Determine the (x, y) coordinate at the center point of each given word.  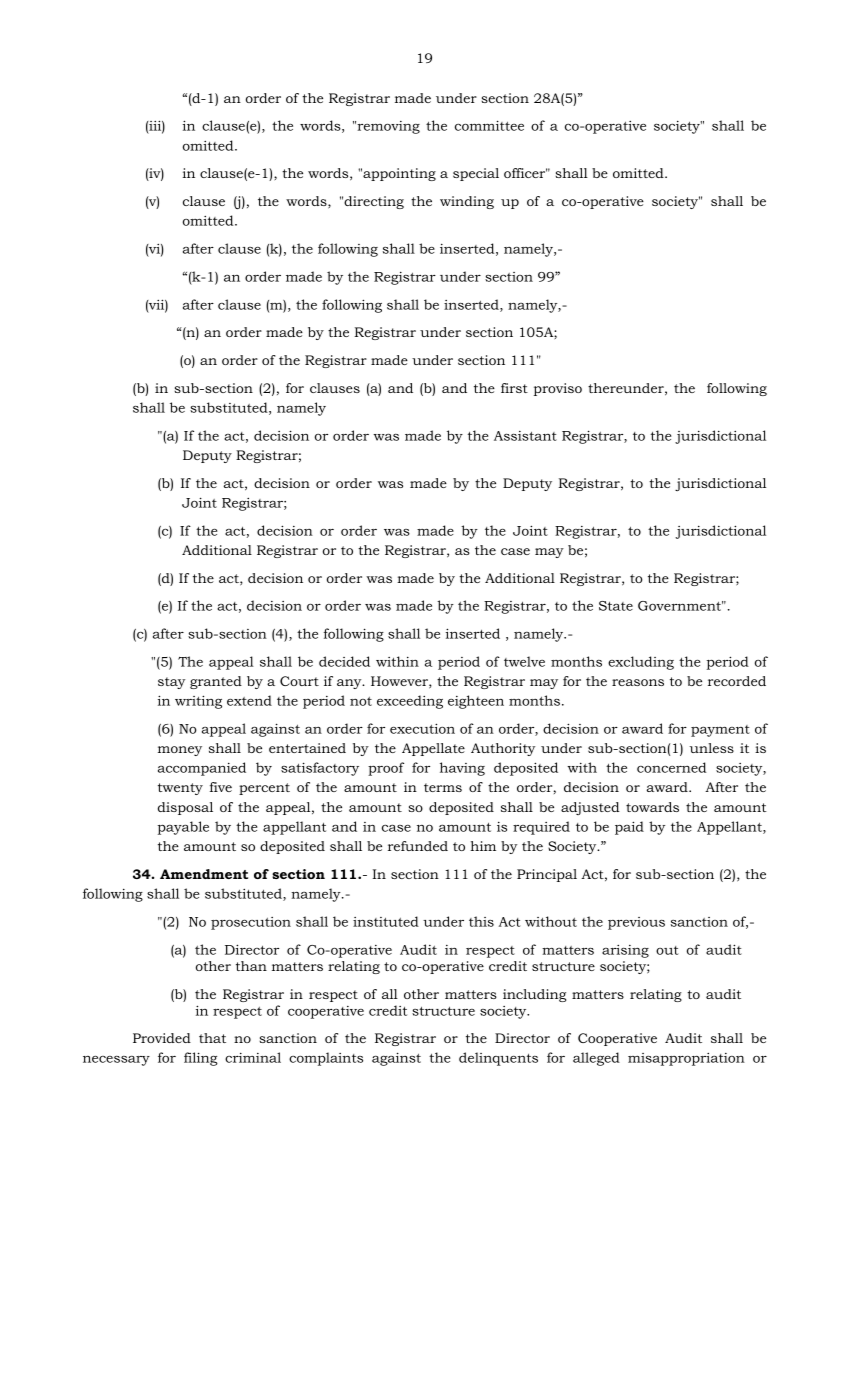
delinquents (498, 1059)
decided (344, 661)
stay (171, 683)
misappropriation (686, 1059)
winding (467, 202)
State (616, 606)
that (212, 1038)
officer (525, 173)
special (476, 174)
